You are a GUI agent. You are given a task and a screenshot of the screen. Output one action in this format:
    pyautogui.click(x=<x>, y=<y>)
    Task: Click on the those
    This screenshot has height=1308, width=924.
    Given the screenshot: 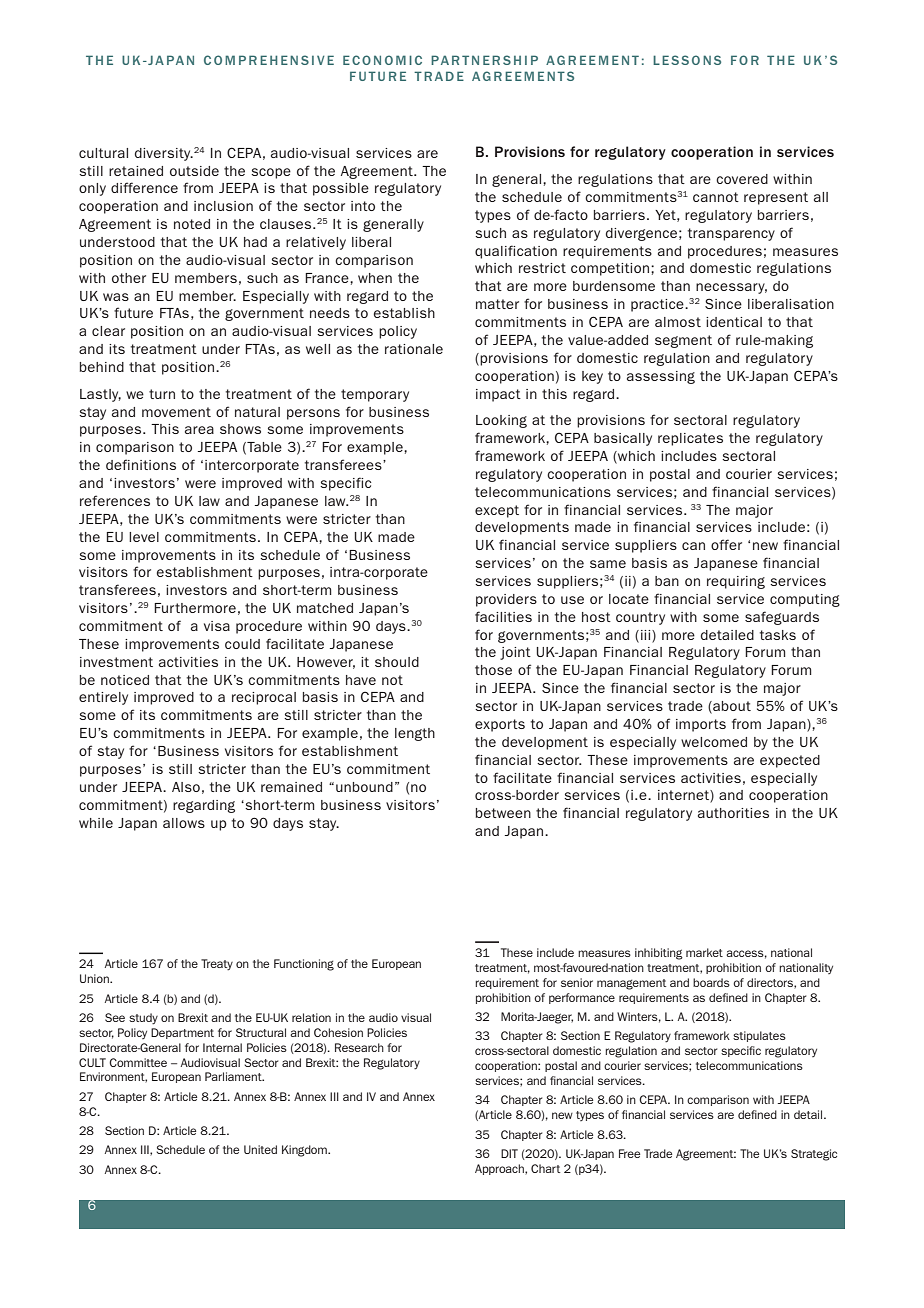 What is the action you would take?
    pyautogui.click(x=493, y=670)
